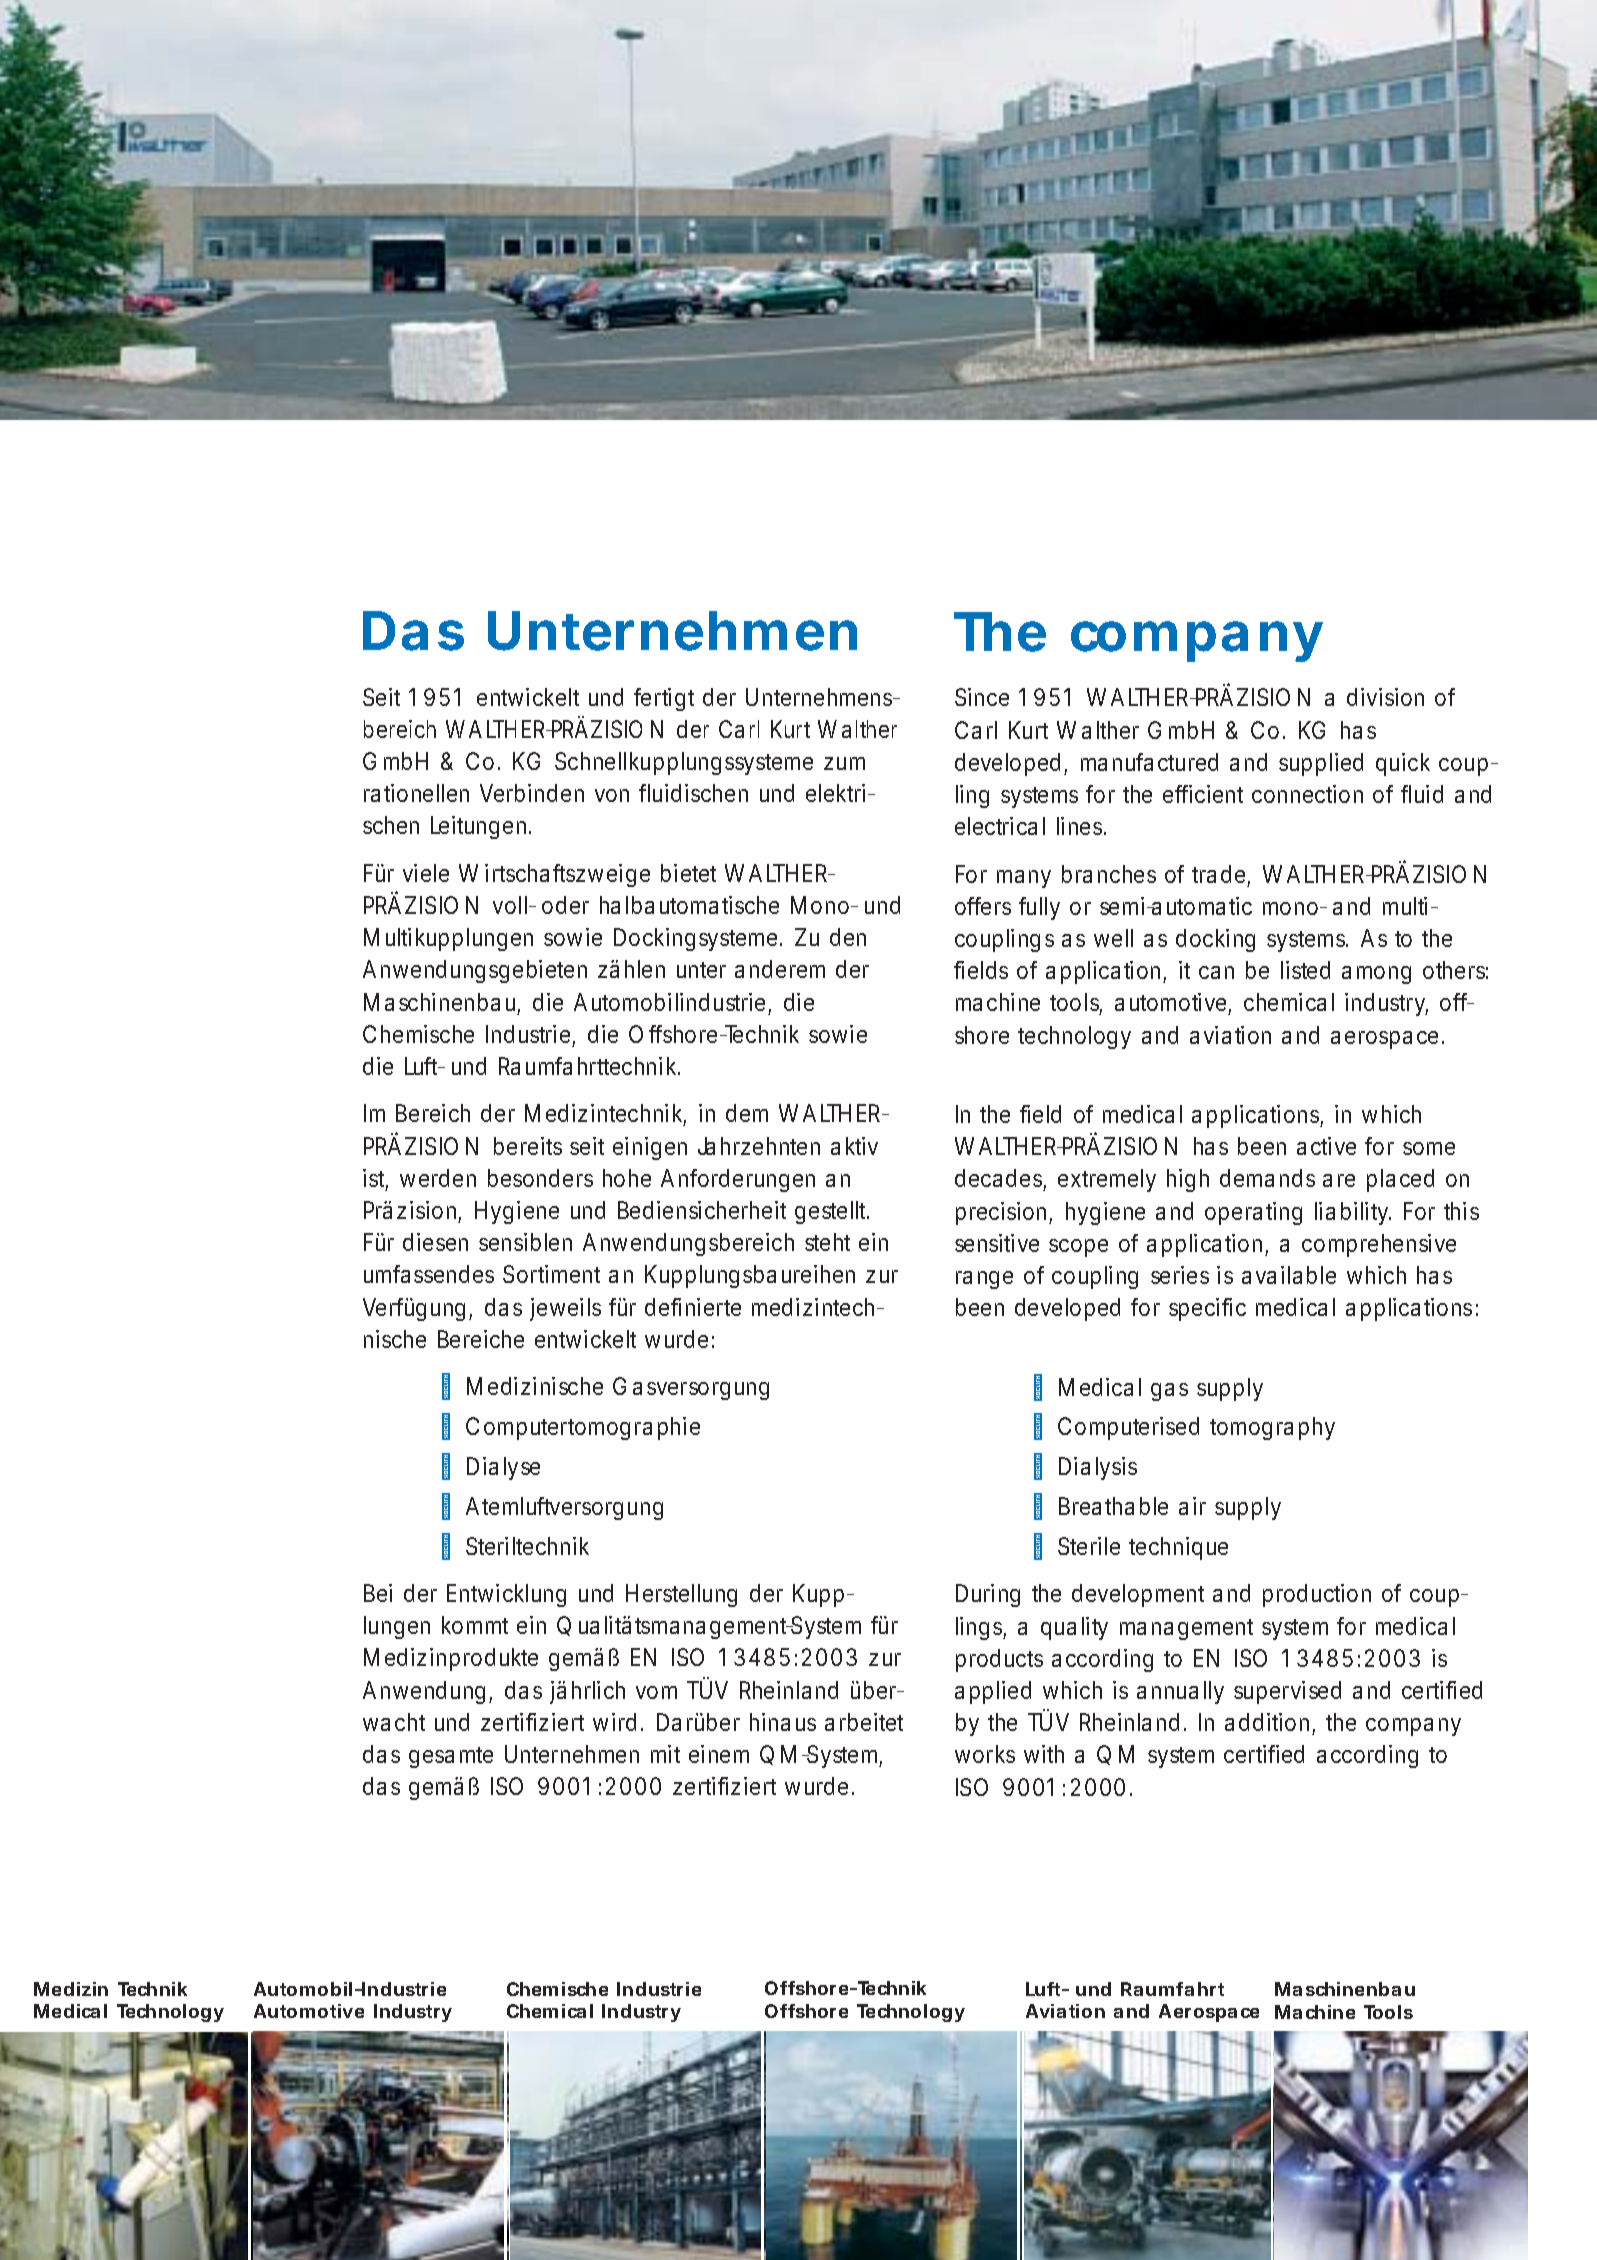 This screenshot has width=1597, height=2260. Describe the element at coordinates (532, 793) in the screenshot. I see `Verbinden` at that location.
